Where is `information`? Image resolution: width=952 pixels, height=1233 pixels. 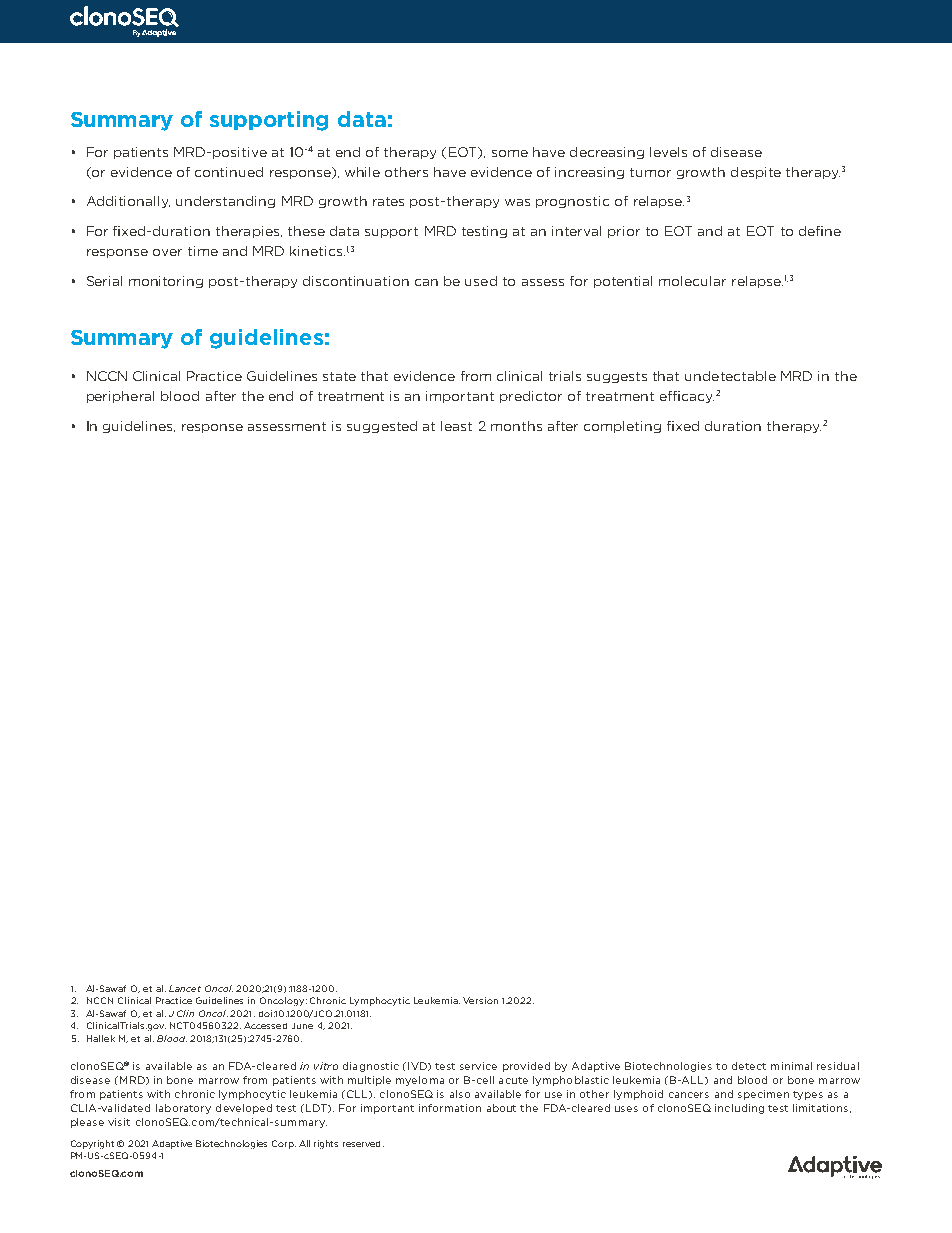 information is located at coordinates (450, 1108).
